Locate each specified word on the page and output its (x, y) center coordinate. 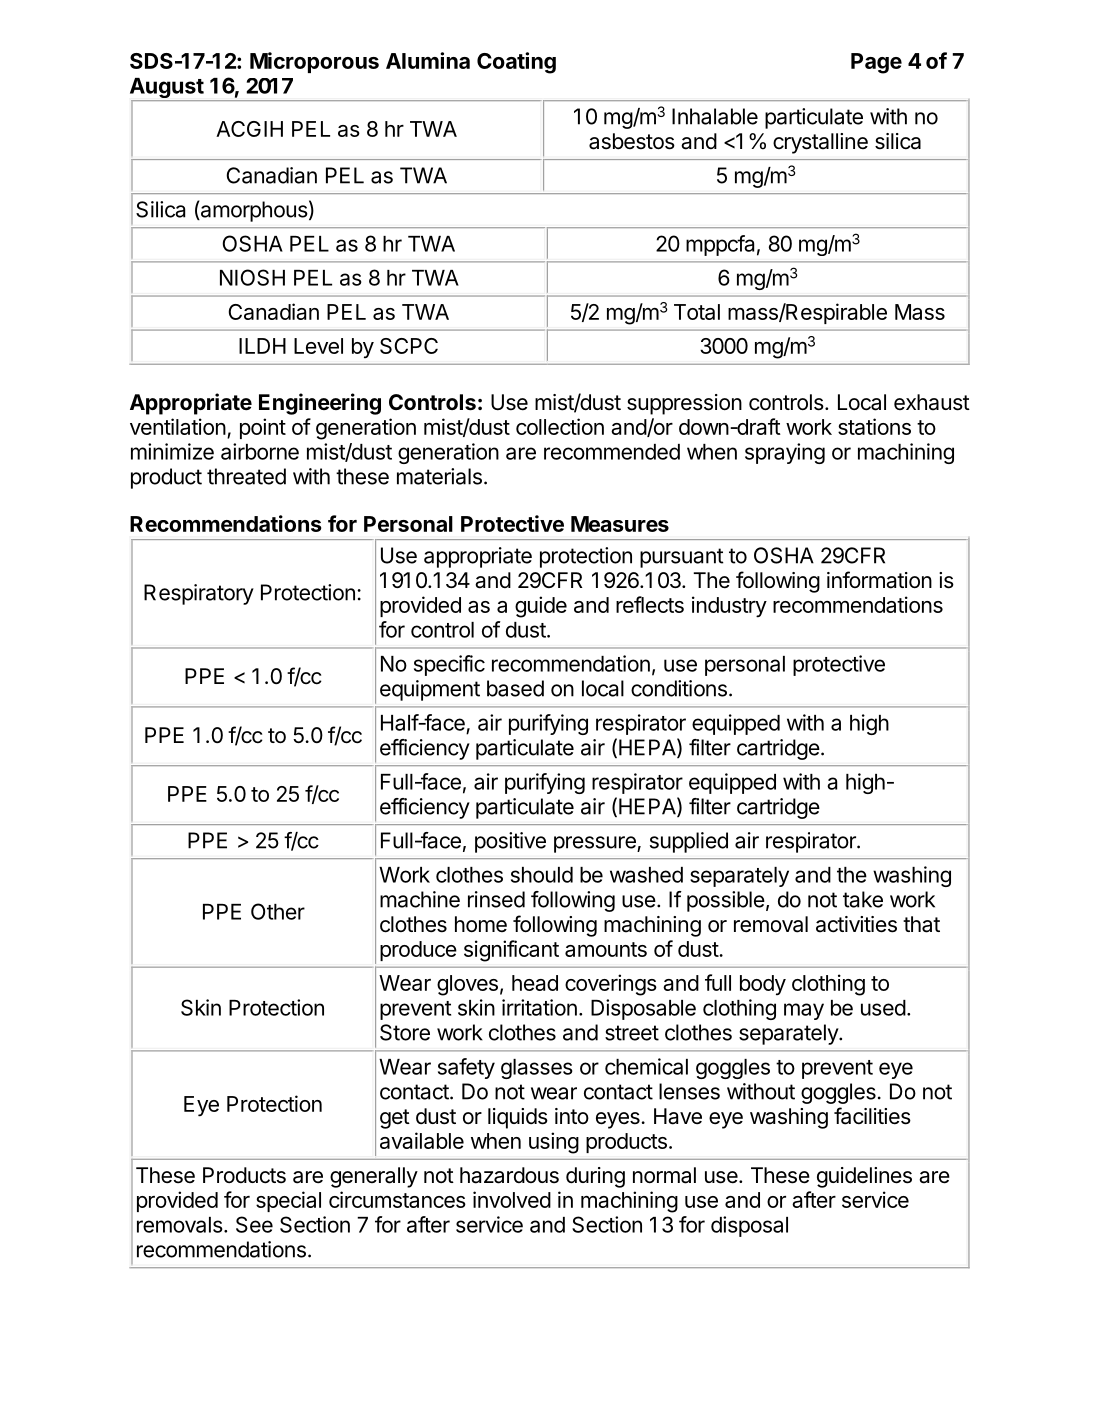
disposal (749, 1226)
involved (512, 1199)
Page (876, 63)
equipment (430, 690)
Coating (516, 63)
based (515, 688)
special (288, 1201)
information (879, 580)
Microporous (314, 62)
